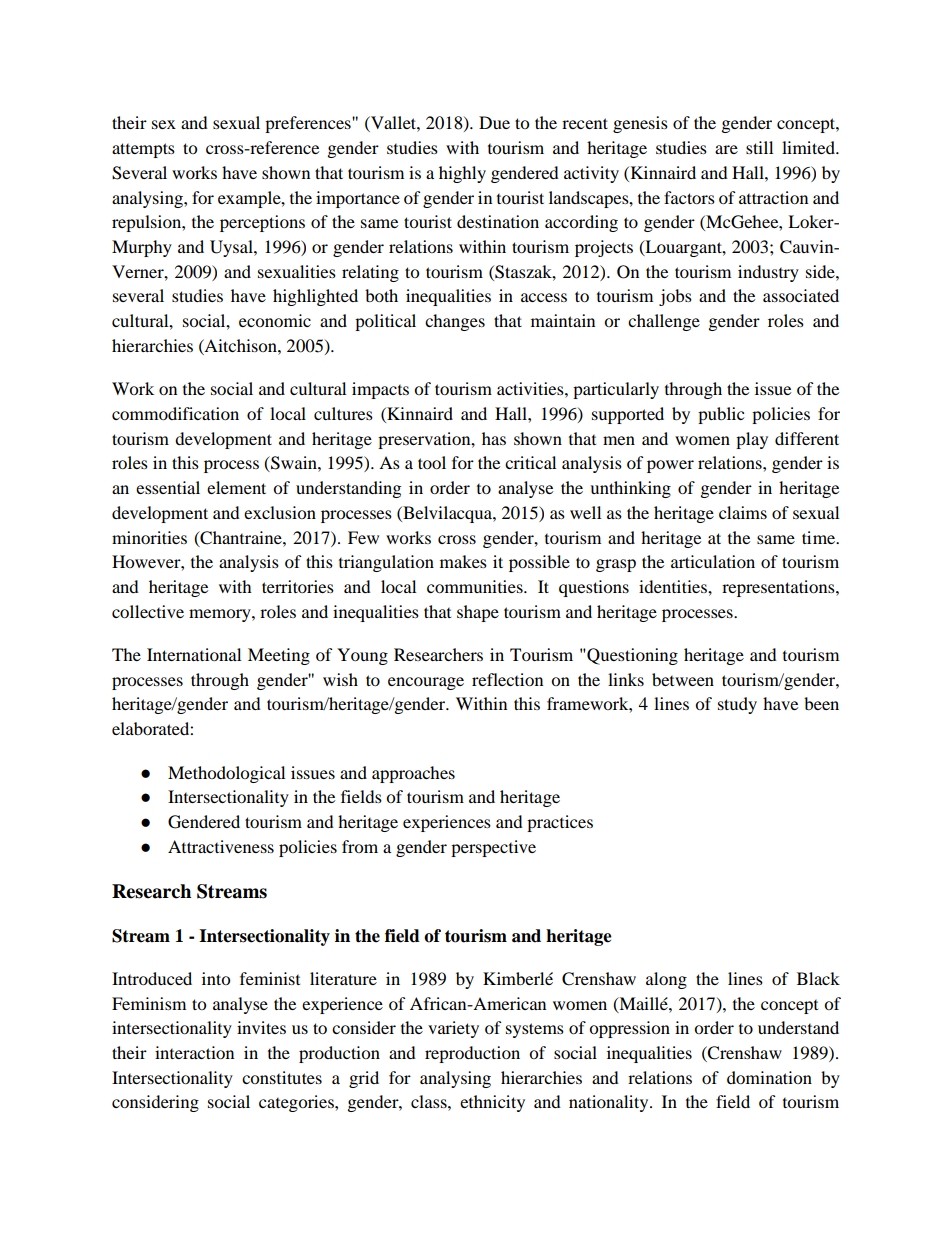 This page has width=952, height=1233. Describe the element at coordinates (737, 705) in the page. I see `study` at that location.
